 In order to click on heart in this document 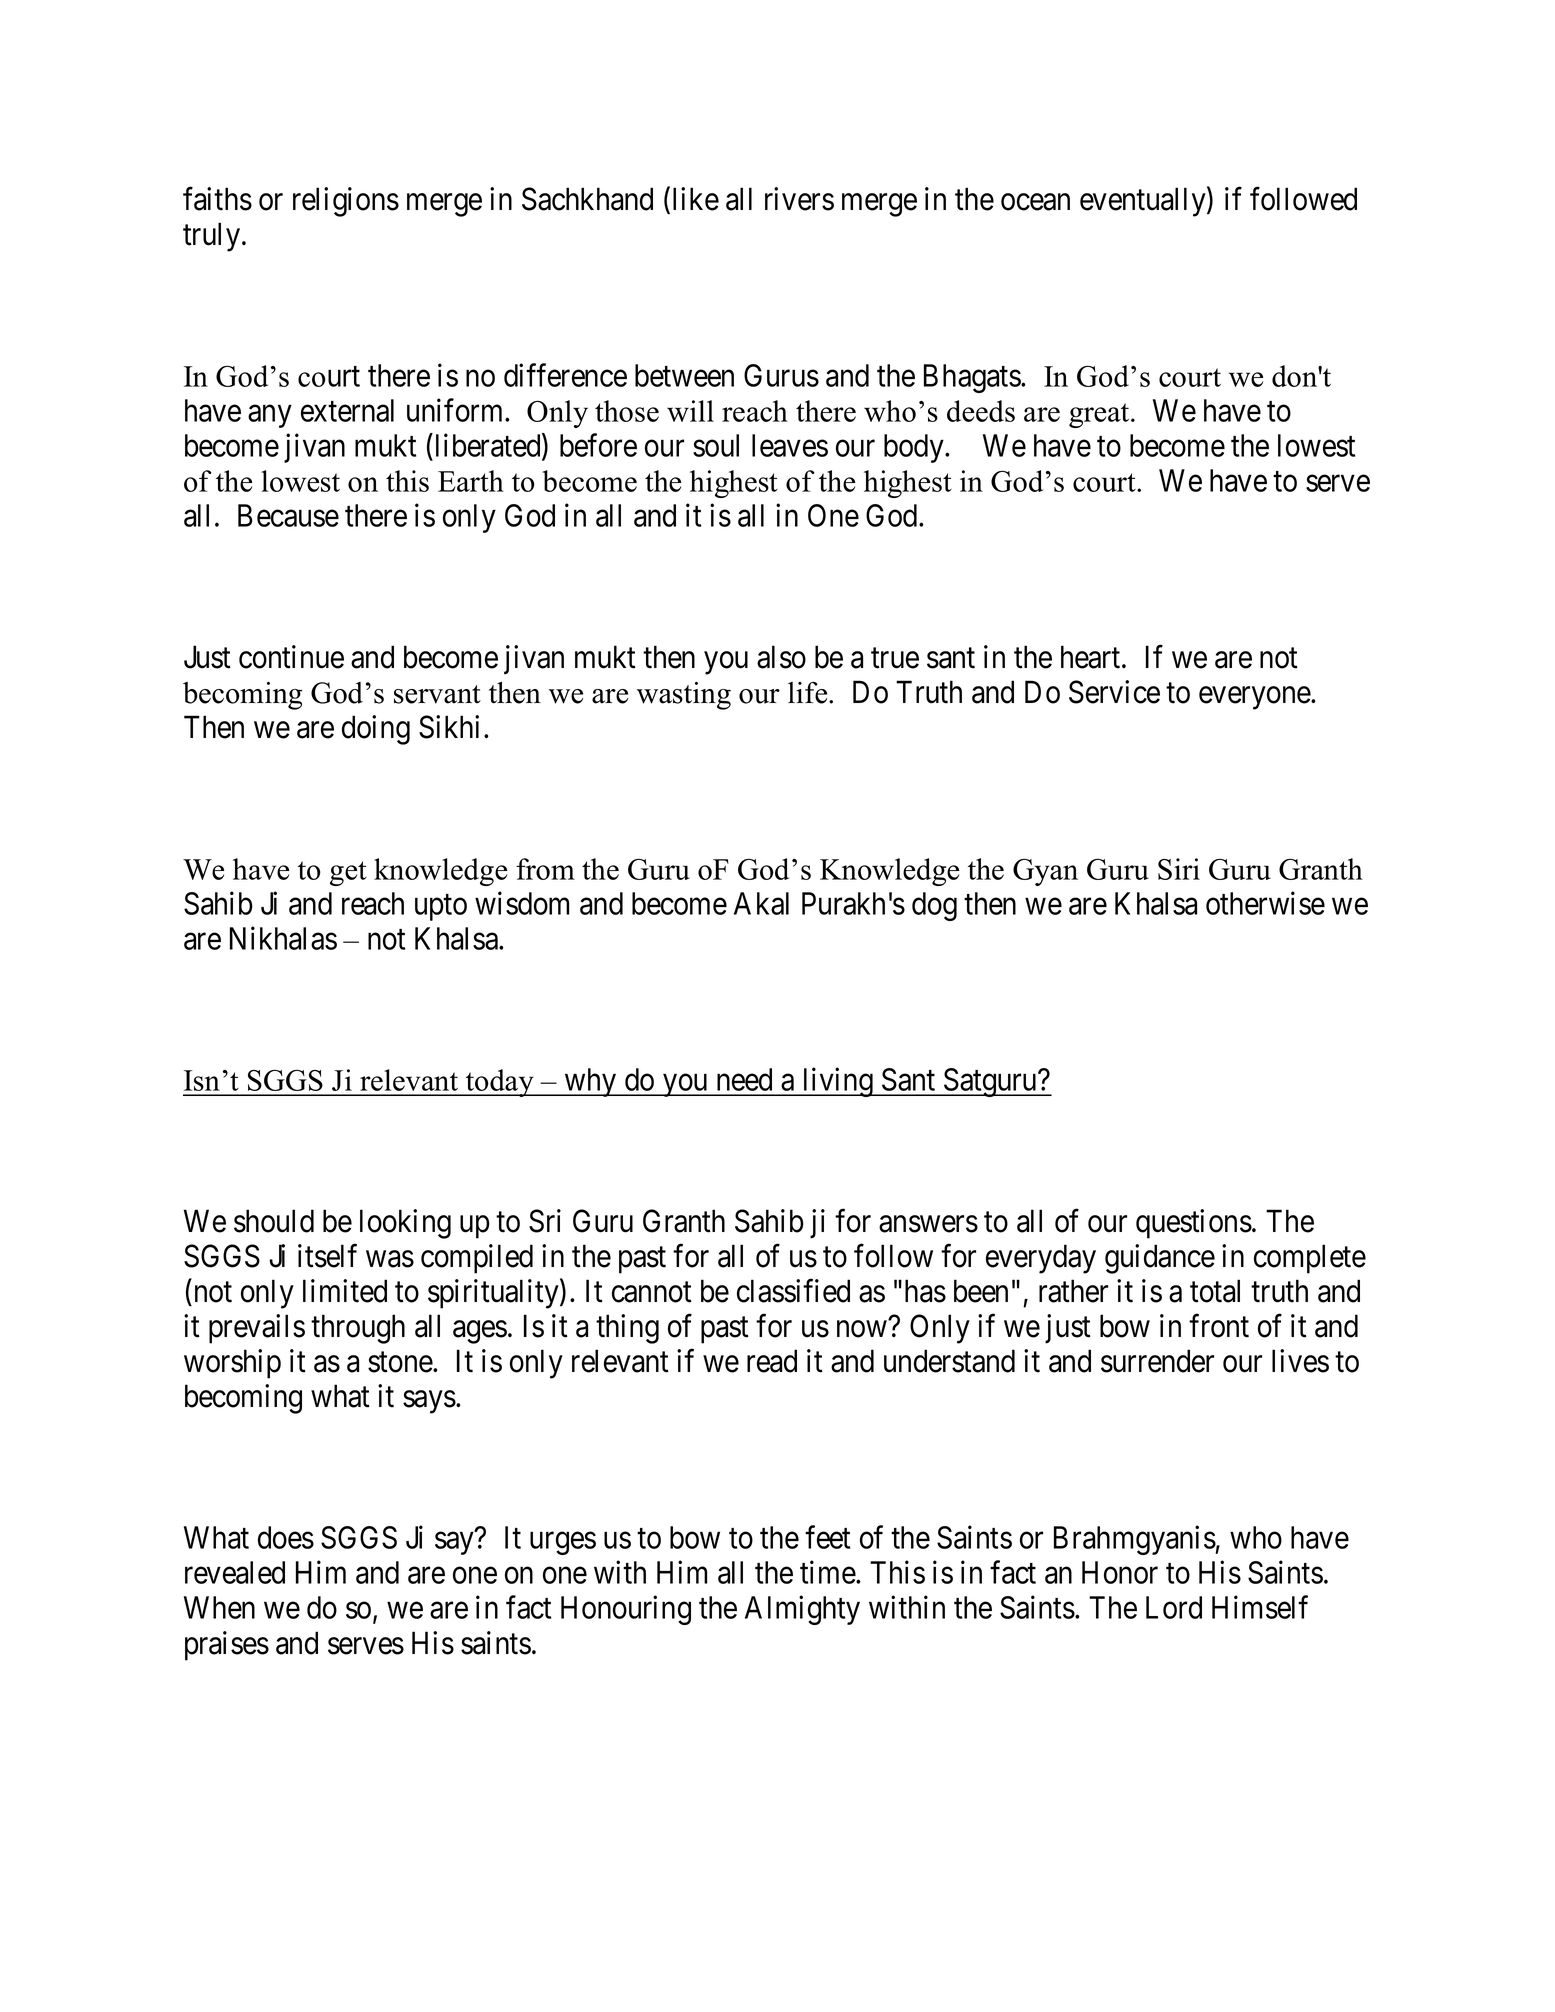, I will do `click(1092, 657)`.
